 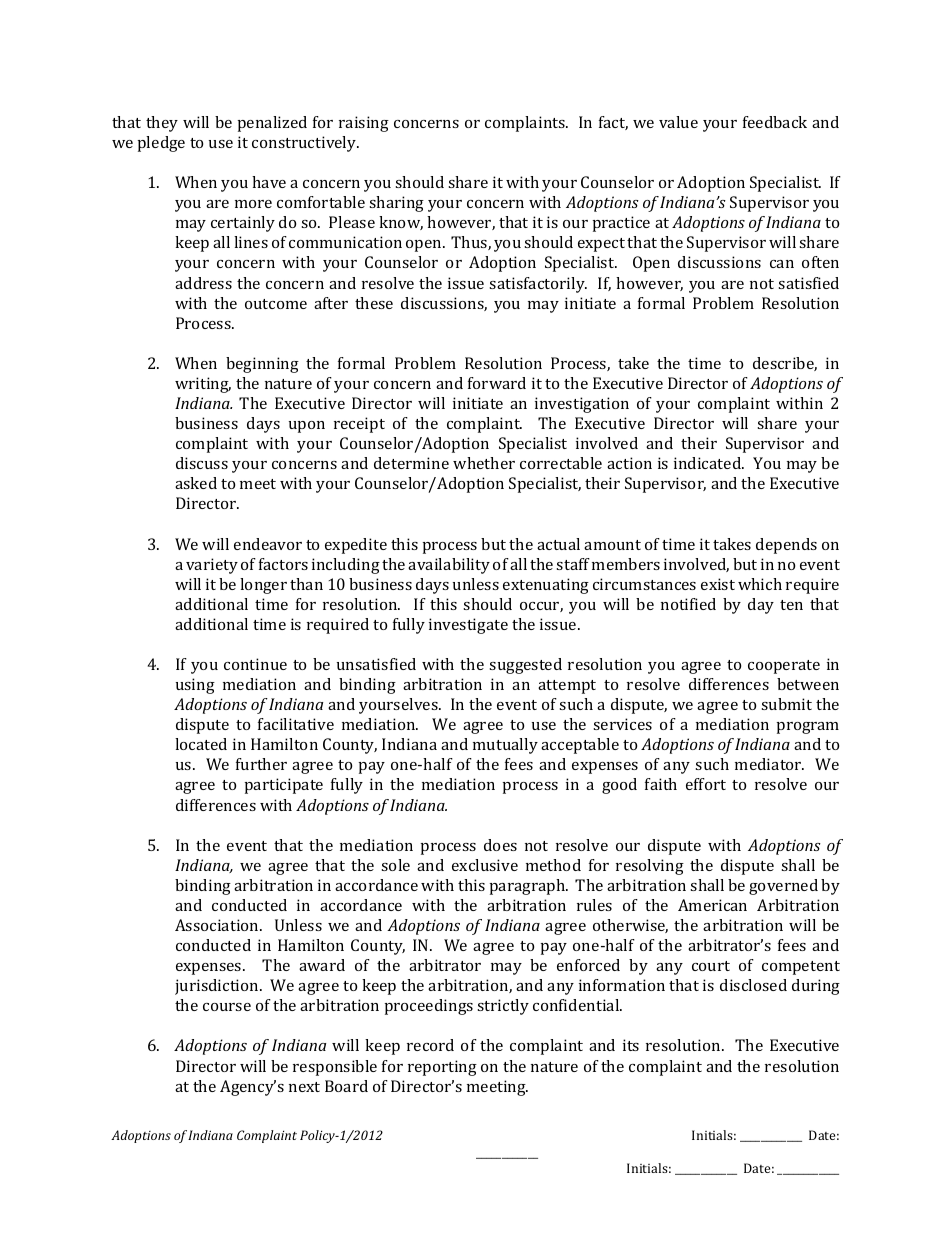 What do you see at coordinates (706, 784) in the document?
I see `effort` at bounding box center [706, 784].
